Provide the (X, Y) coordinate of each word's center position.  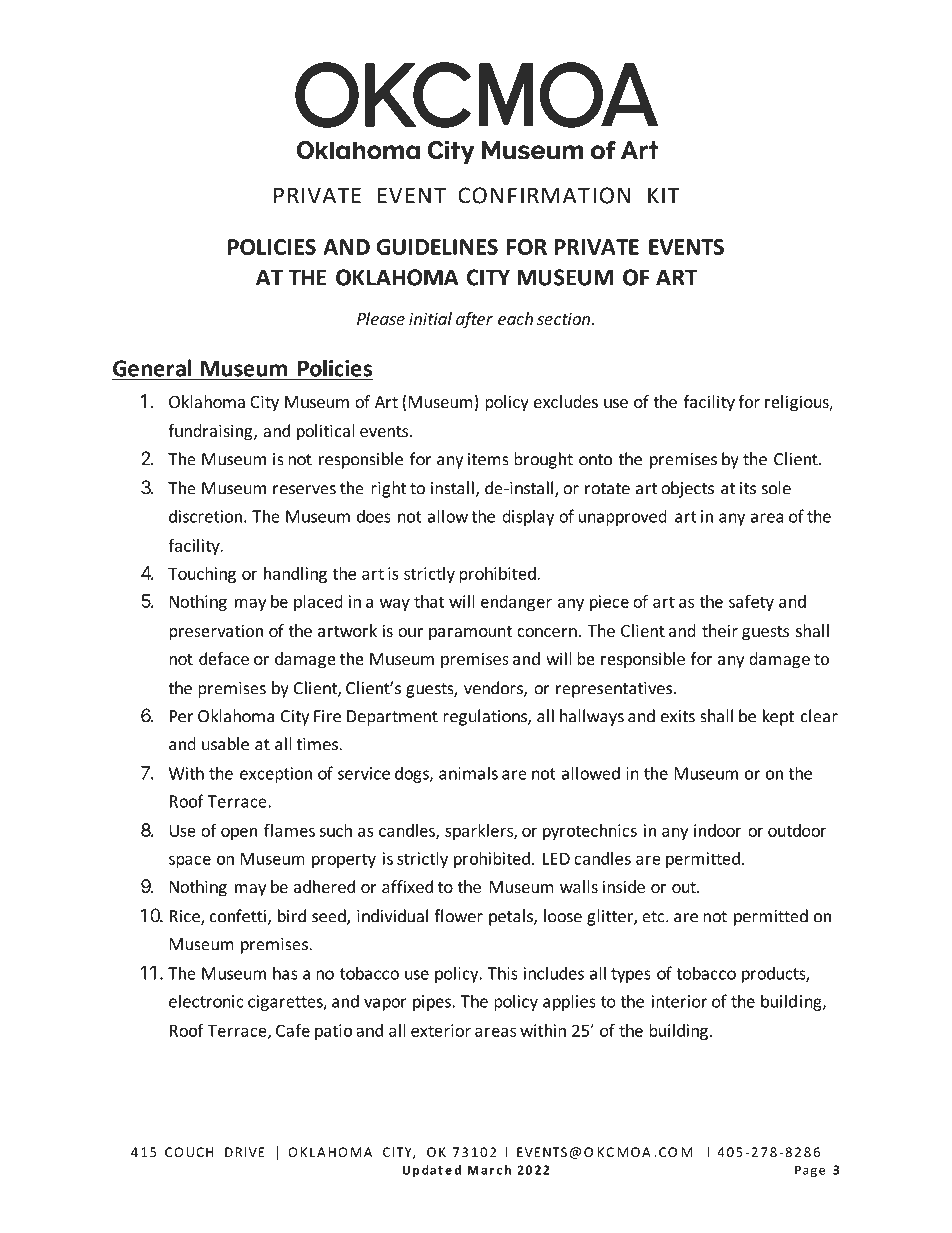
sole (776, 488)
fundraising (211, 432)
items (488, 459)
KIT (664, 195)
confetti (239, 917)
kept (778, 717)
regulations (486, 717)
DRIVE (245, 1152)
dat (432, 1170)
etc (654, 917)
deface (224, 658)
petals (512, 917)
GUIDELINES (437, 247)
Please (381, 318)
